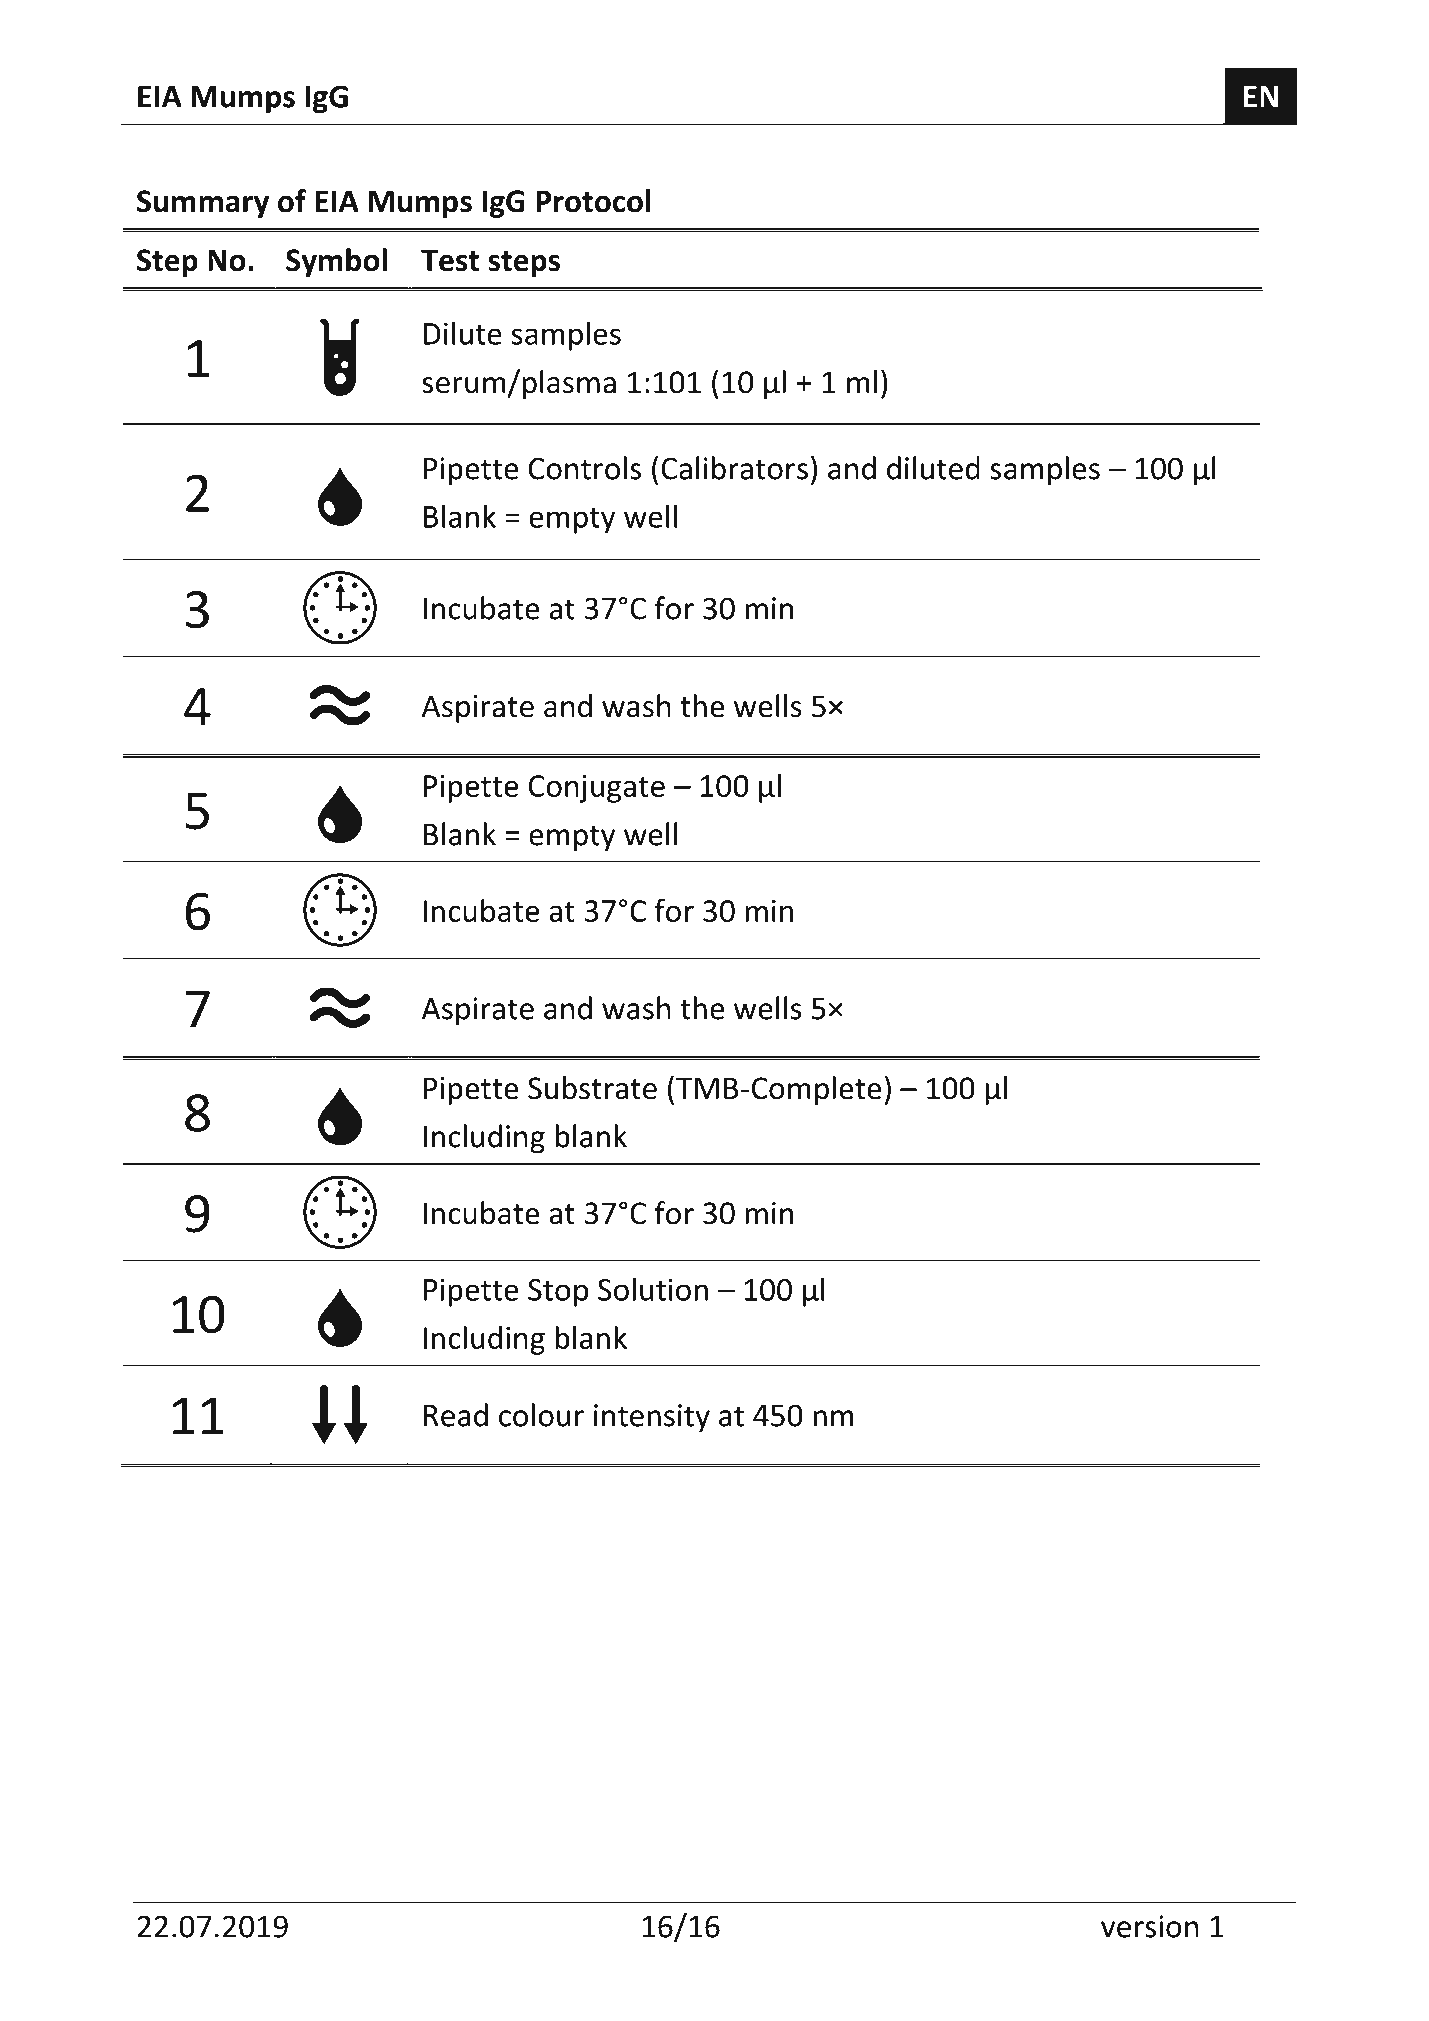  Describe the element at coordinates (652, 1418) in the document. I see `intensity` at that location.
